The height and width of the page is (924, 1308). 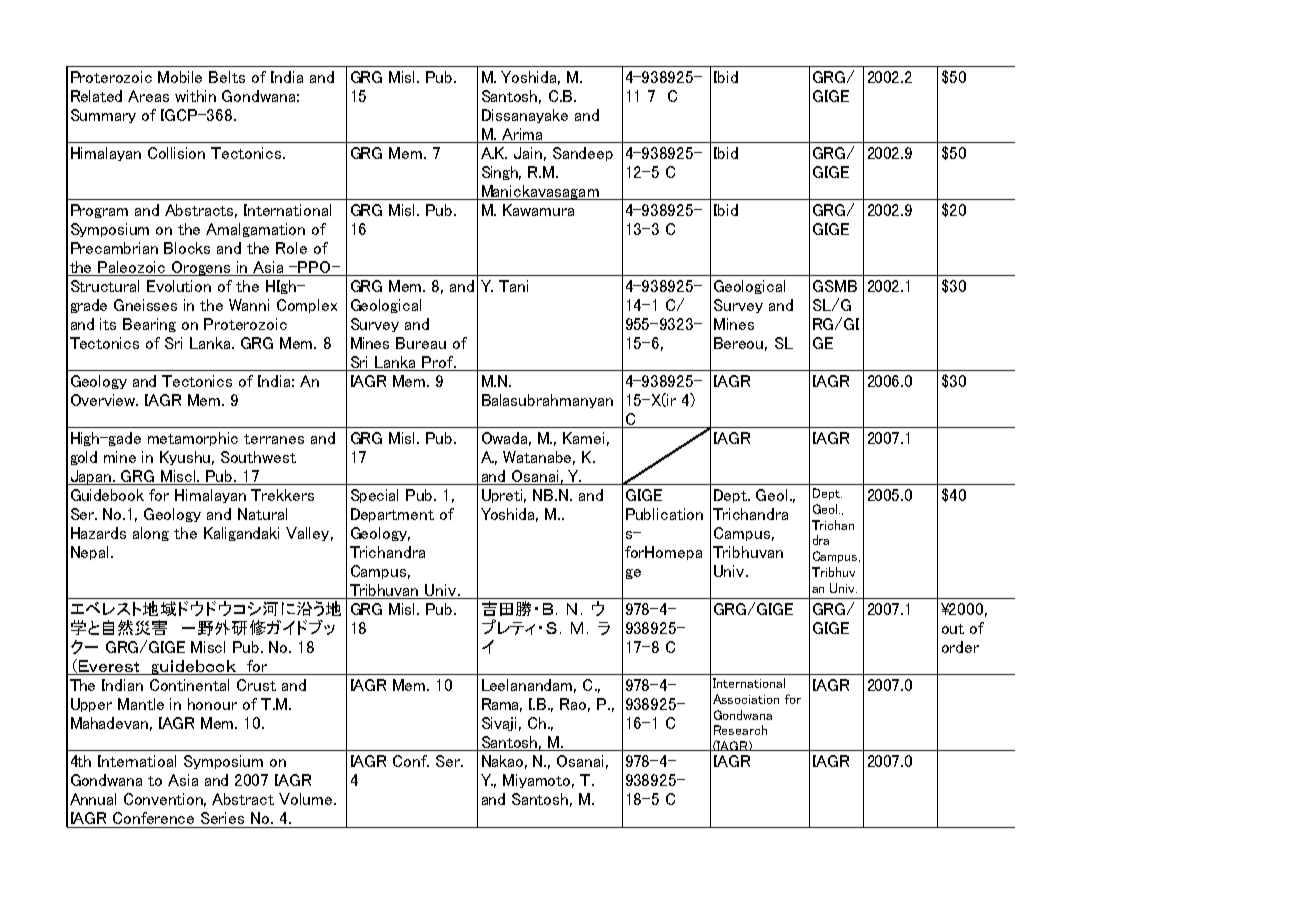 I want to click on Volume, so click(x=307, y=799).
